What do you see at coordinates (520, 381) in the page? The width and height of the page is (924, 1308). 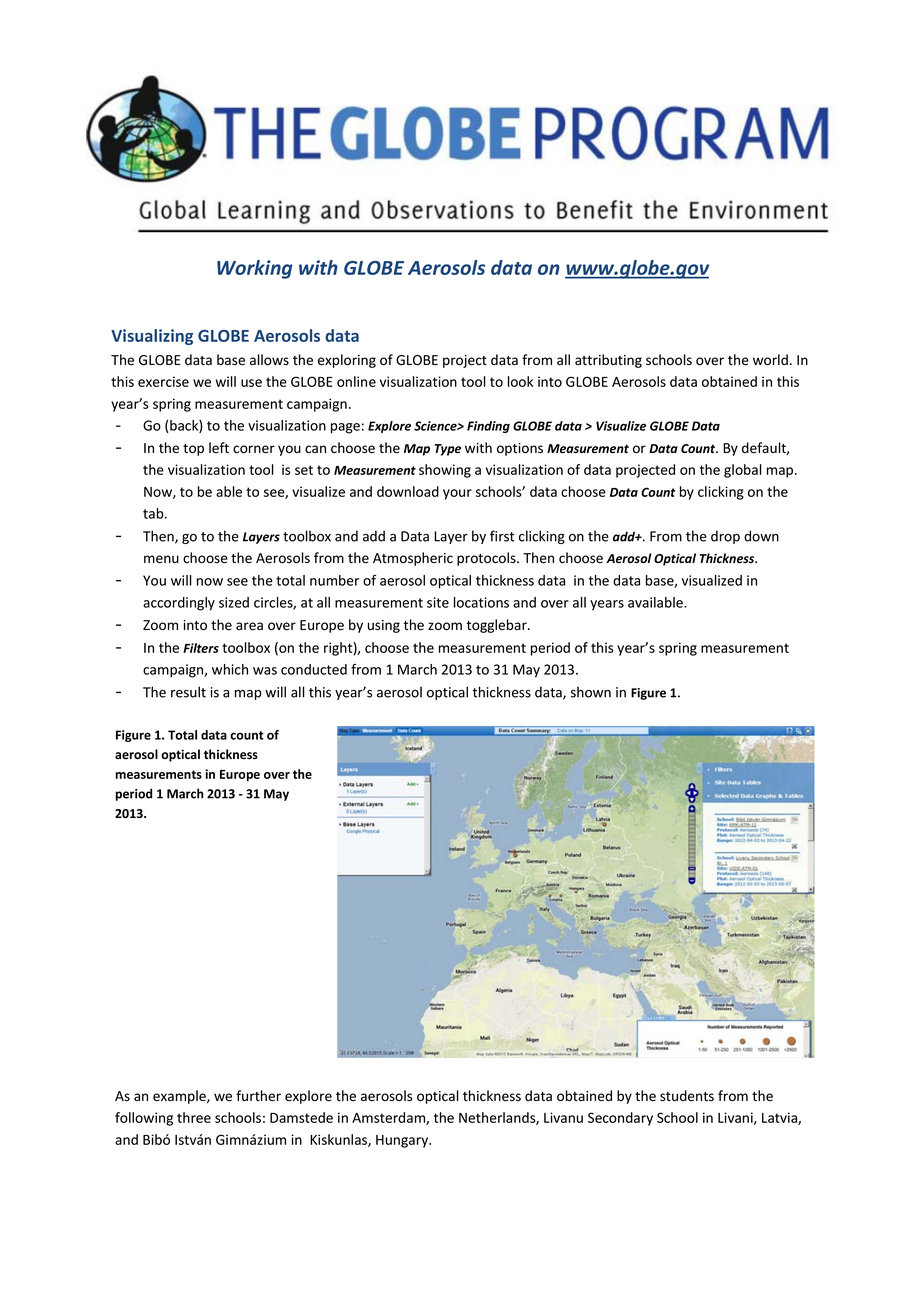 I see `look` at bounding box center [520, 381].
